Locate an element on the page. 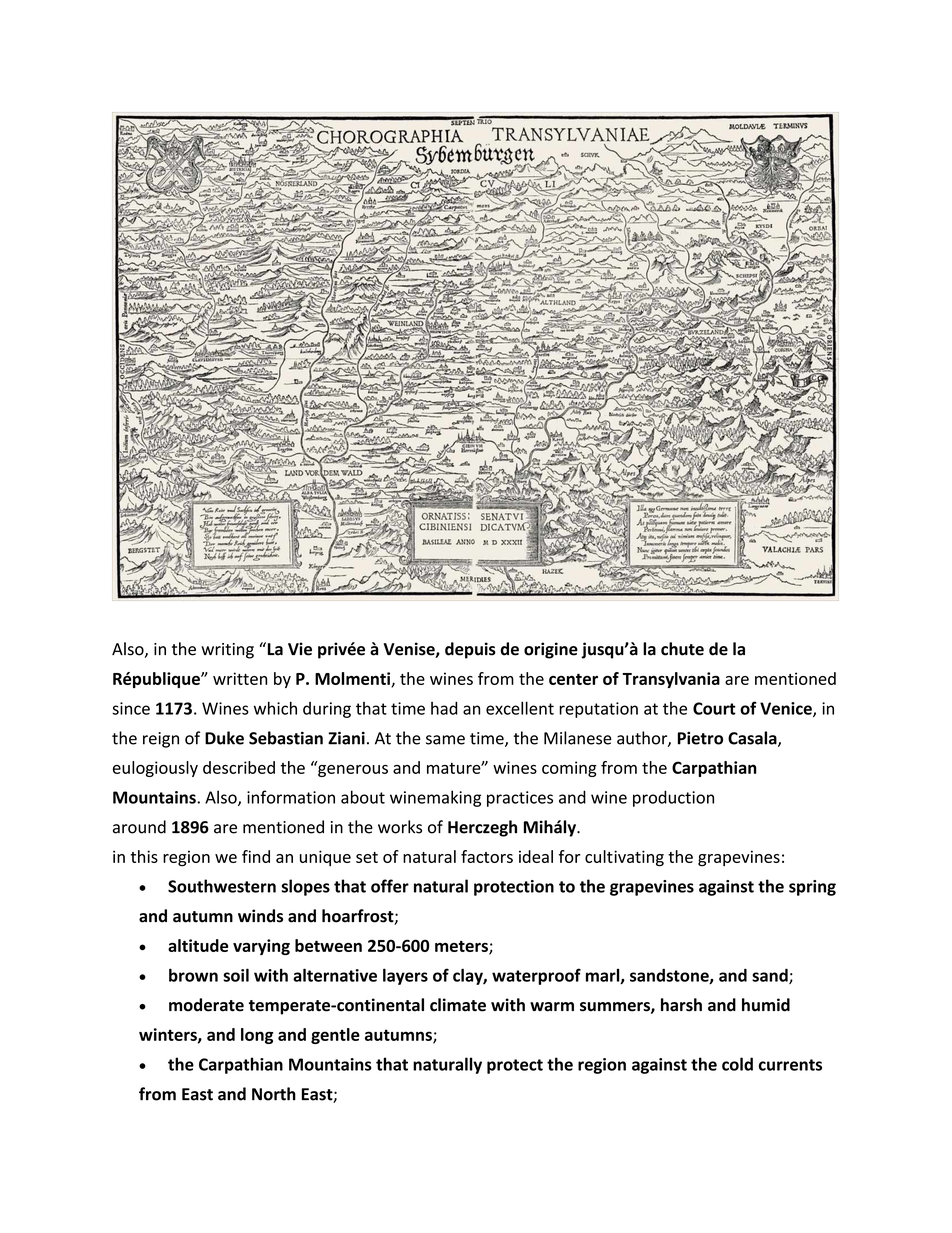  described is located at coordinates (239, 767).
